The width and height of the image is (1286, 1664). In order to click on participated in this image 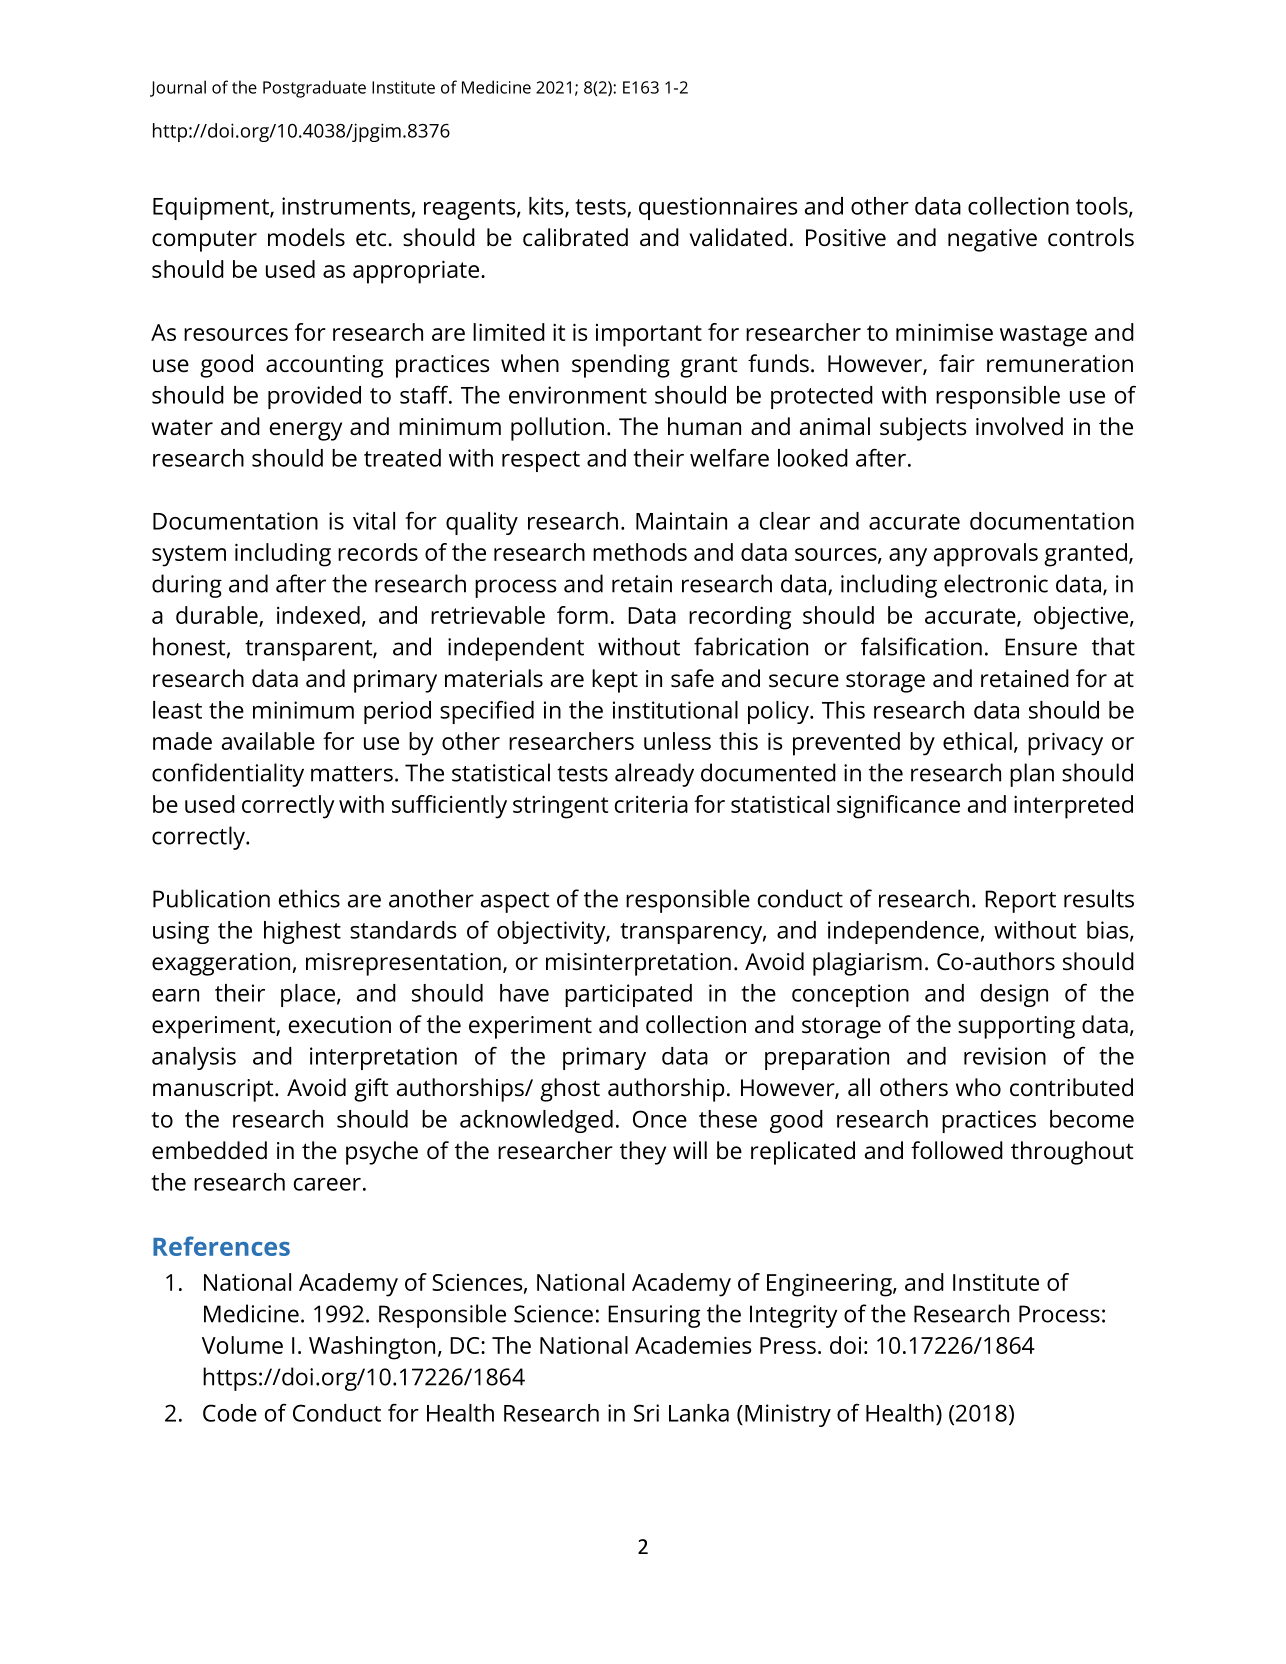, I will do `click(628, 995)`.
